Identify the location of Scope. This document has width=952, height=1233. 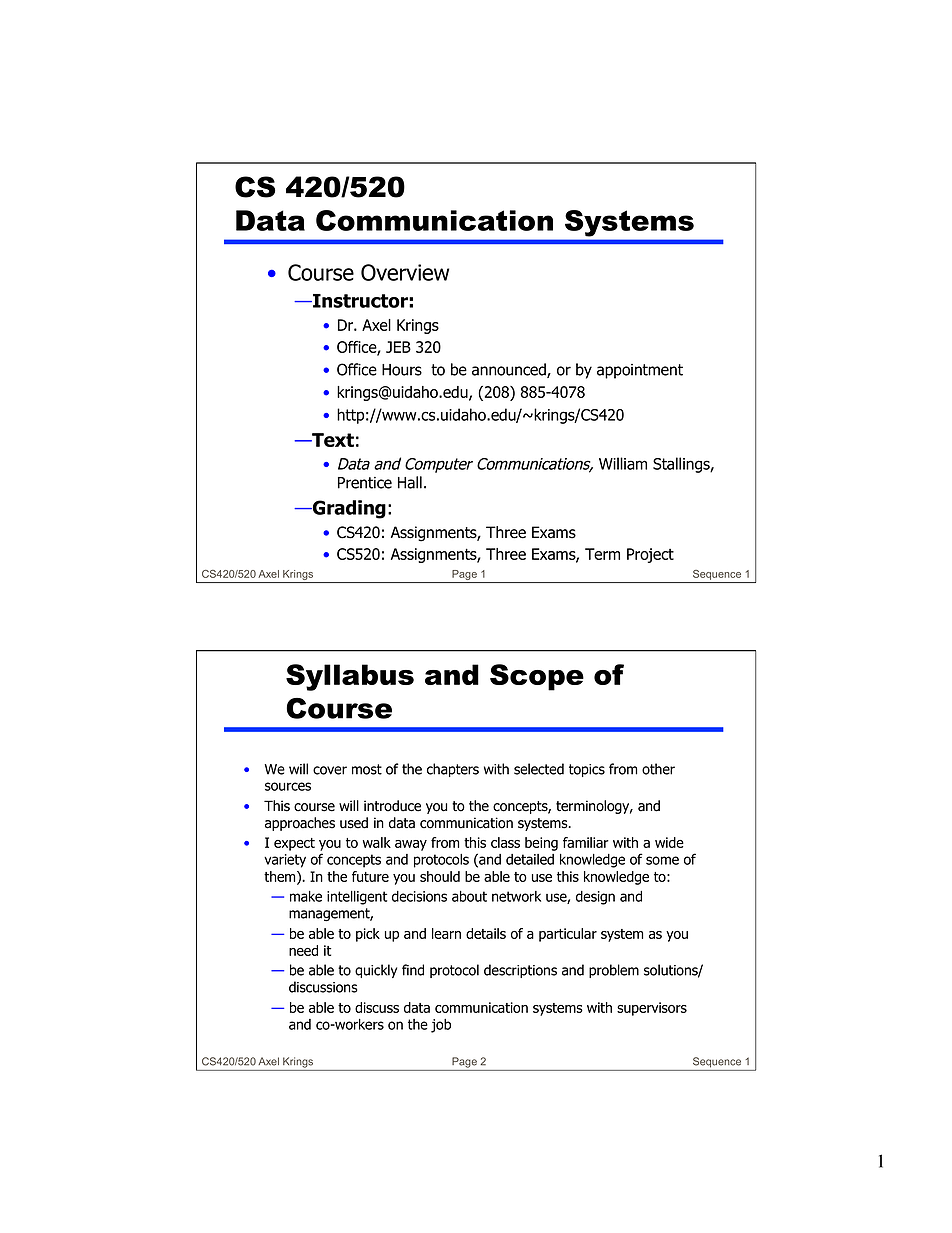
(537, 677).
